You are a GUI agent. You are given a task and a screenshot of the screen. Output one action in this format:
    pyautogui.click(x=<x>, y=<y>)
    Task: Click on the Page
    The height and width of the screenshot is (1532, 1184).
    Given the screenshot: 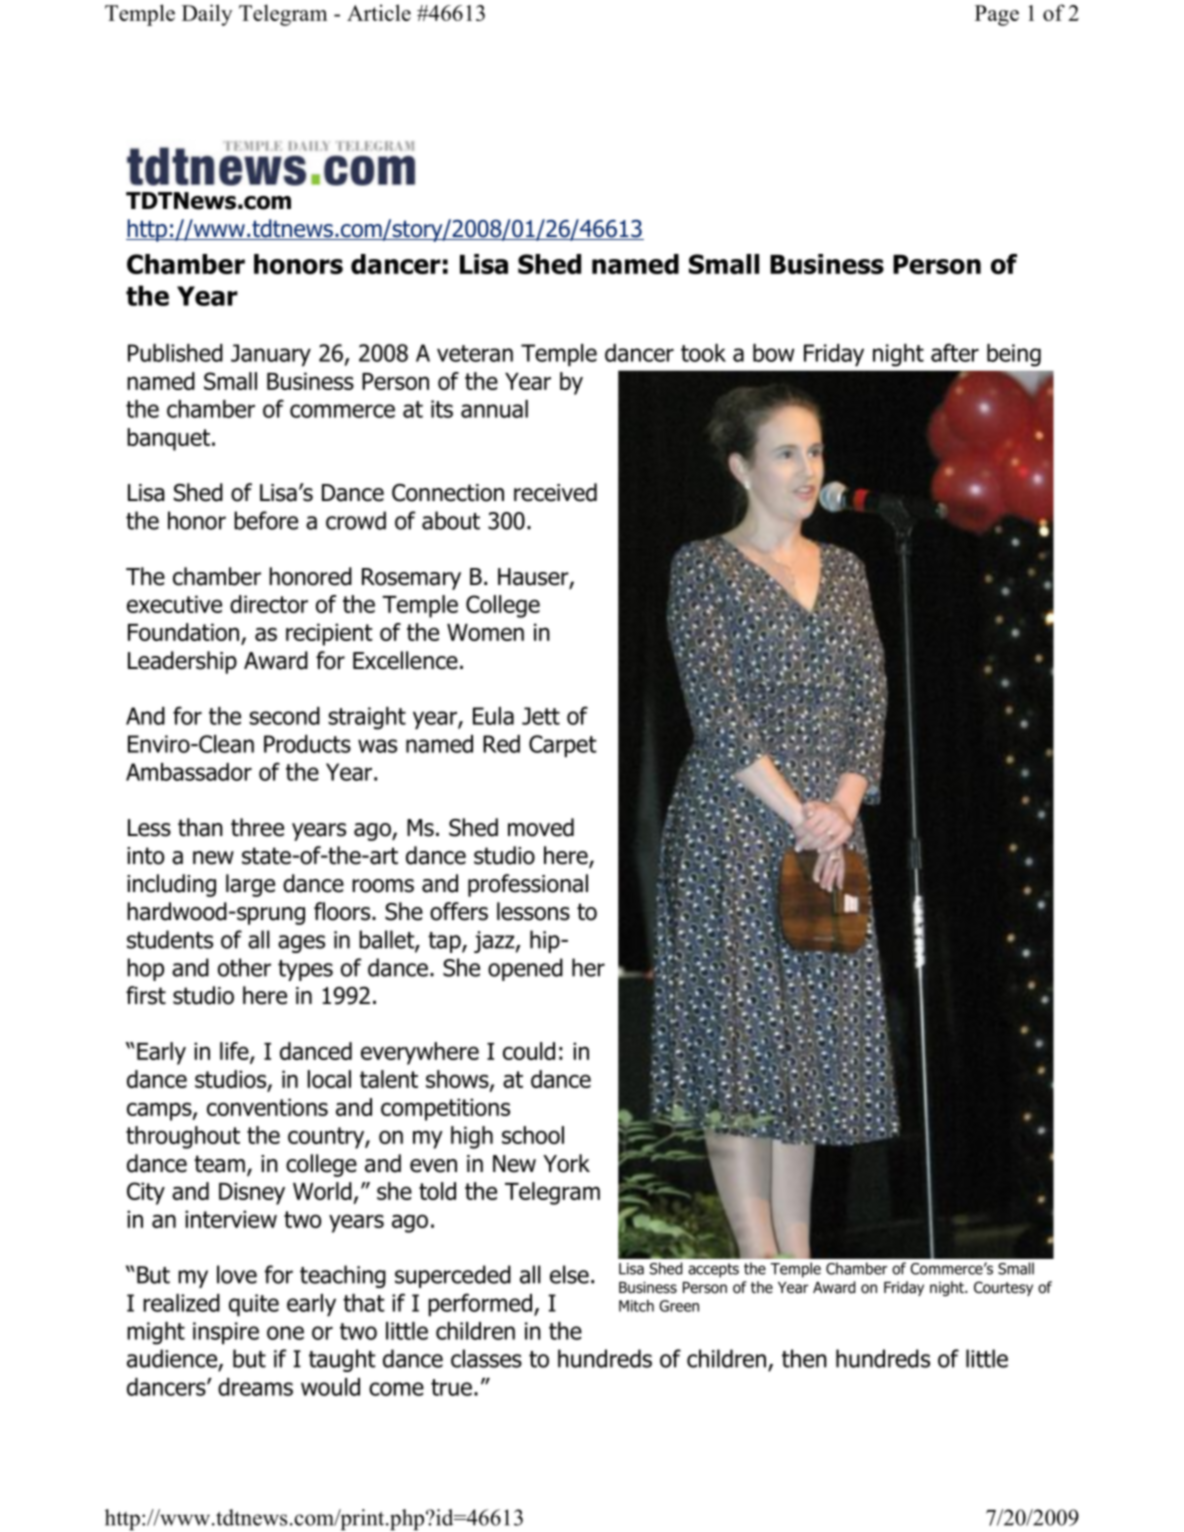 What is the action you would take?
    pyautogui.click(x=997, y=15)
